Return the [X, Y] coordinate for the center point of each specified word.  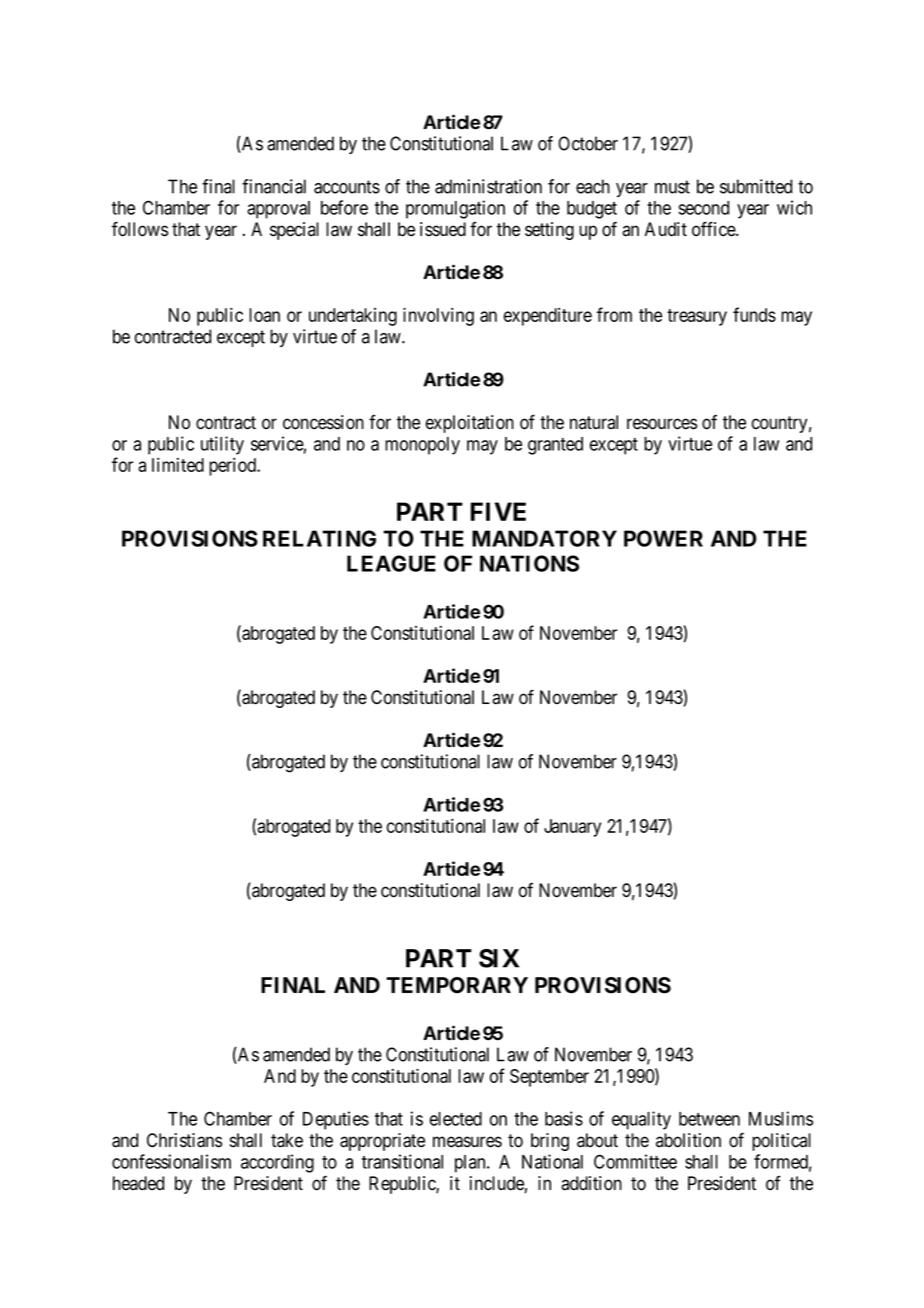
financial [274, 186]
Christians [184, 1140]
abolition [688, 1140]
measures [467, 1142]
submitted [756, 186]
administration [488, 186]
